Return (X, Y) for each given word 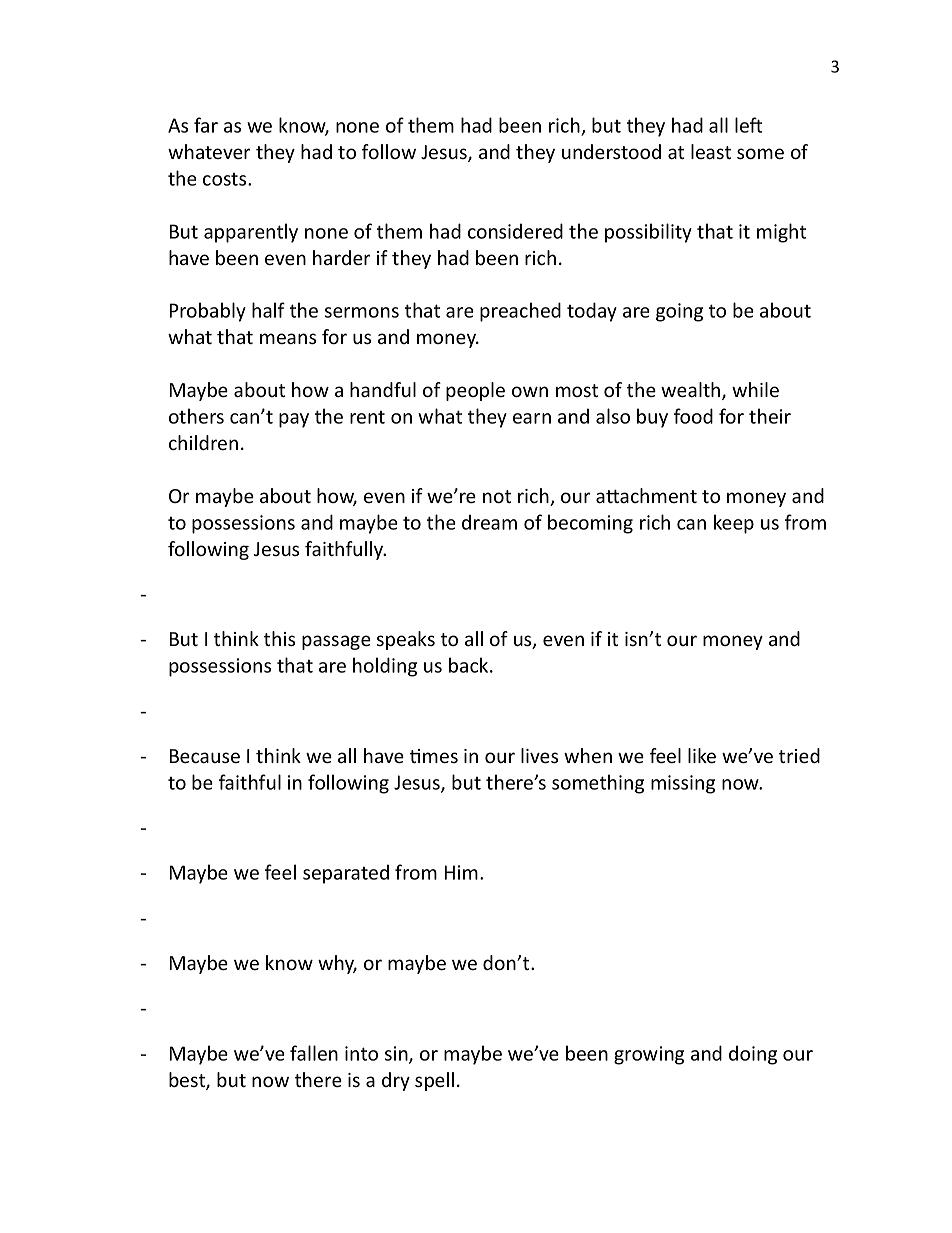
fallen (314, 1053)
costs (226, 179)
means (288, 338)
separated (346, 874)
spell (434, 1081)
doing (753, 1055)
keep (734, 524)
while (755, 389)
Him (461, 872)
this (279, 638)
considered (515, 231)
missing (683, 784)
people (475, 391)
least (711, 151)
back (470, 665)
